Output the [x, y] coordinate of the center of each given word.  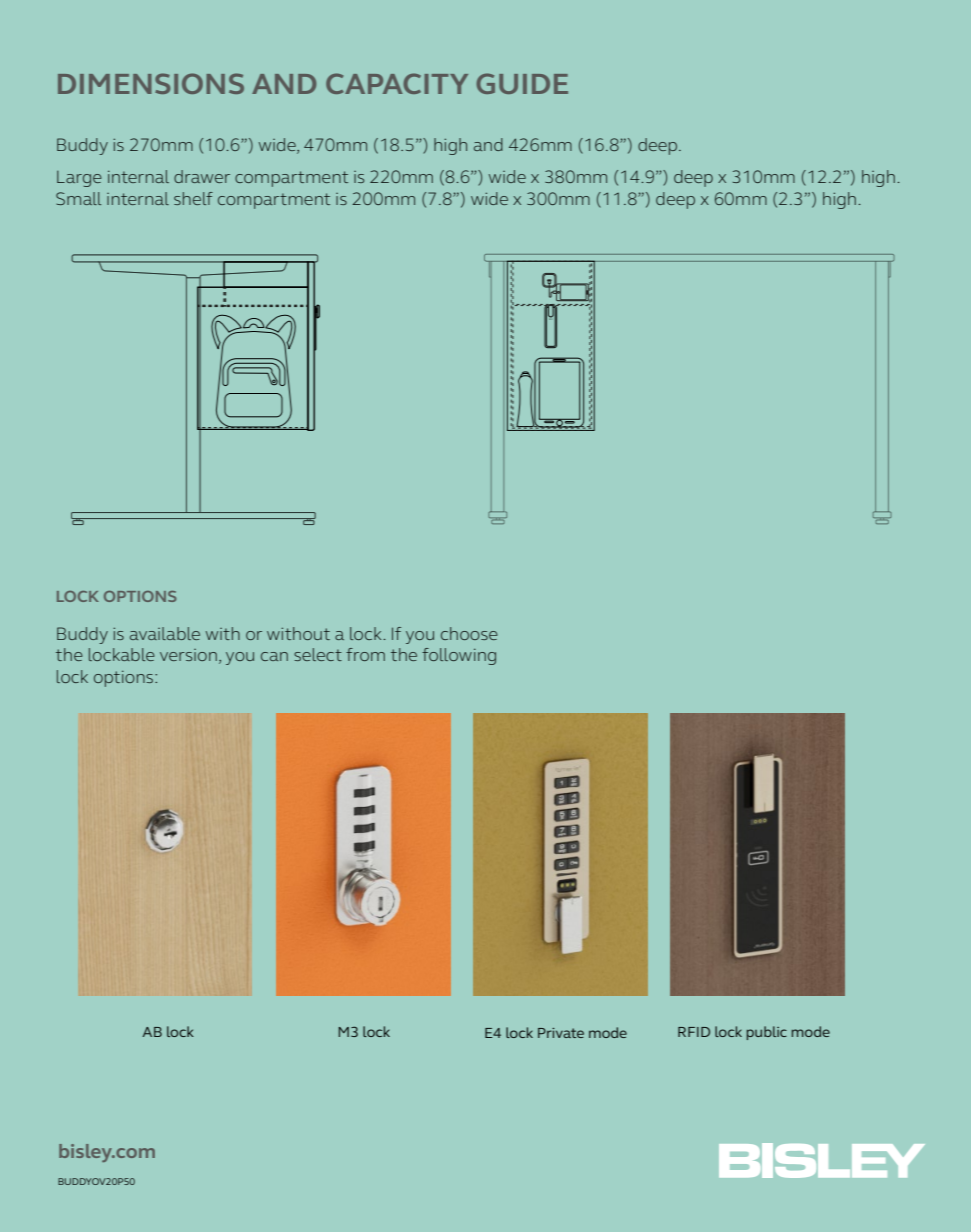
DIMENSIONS [151, 83]
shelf [193, 198]
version [188, 655]
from [365, 654]
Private [561, 1033]
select [318, 654]
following [459, 656]
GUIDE [522, 83]
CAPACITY [397, 83]
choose [469, 633]
